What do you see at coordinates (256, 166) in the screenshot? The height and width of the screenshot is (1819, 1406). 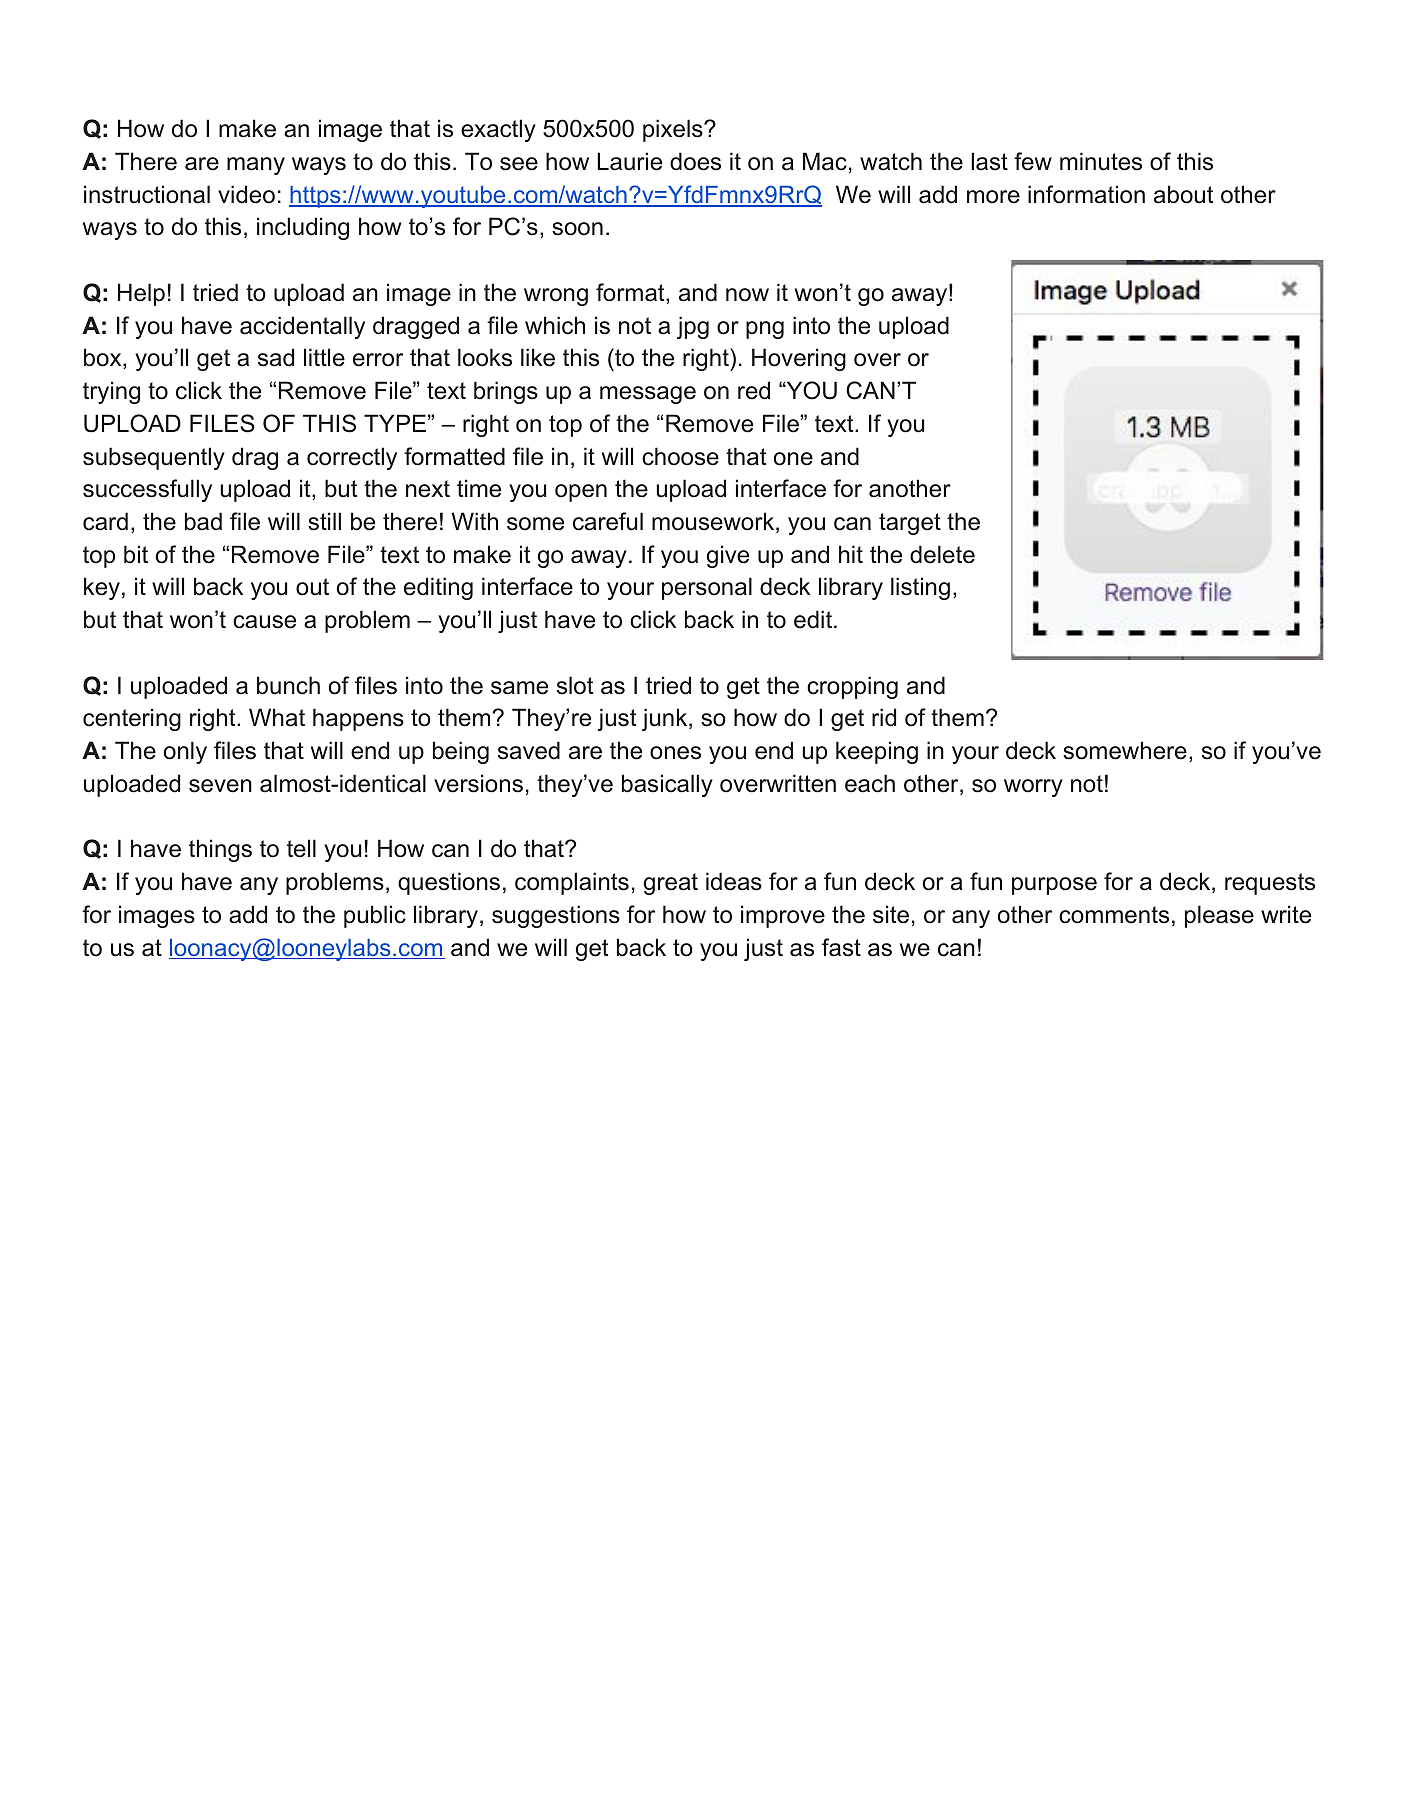 I see `many` at bounding box center [256, 166].
